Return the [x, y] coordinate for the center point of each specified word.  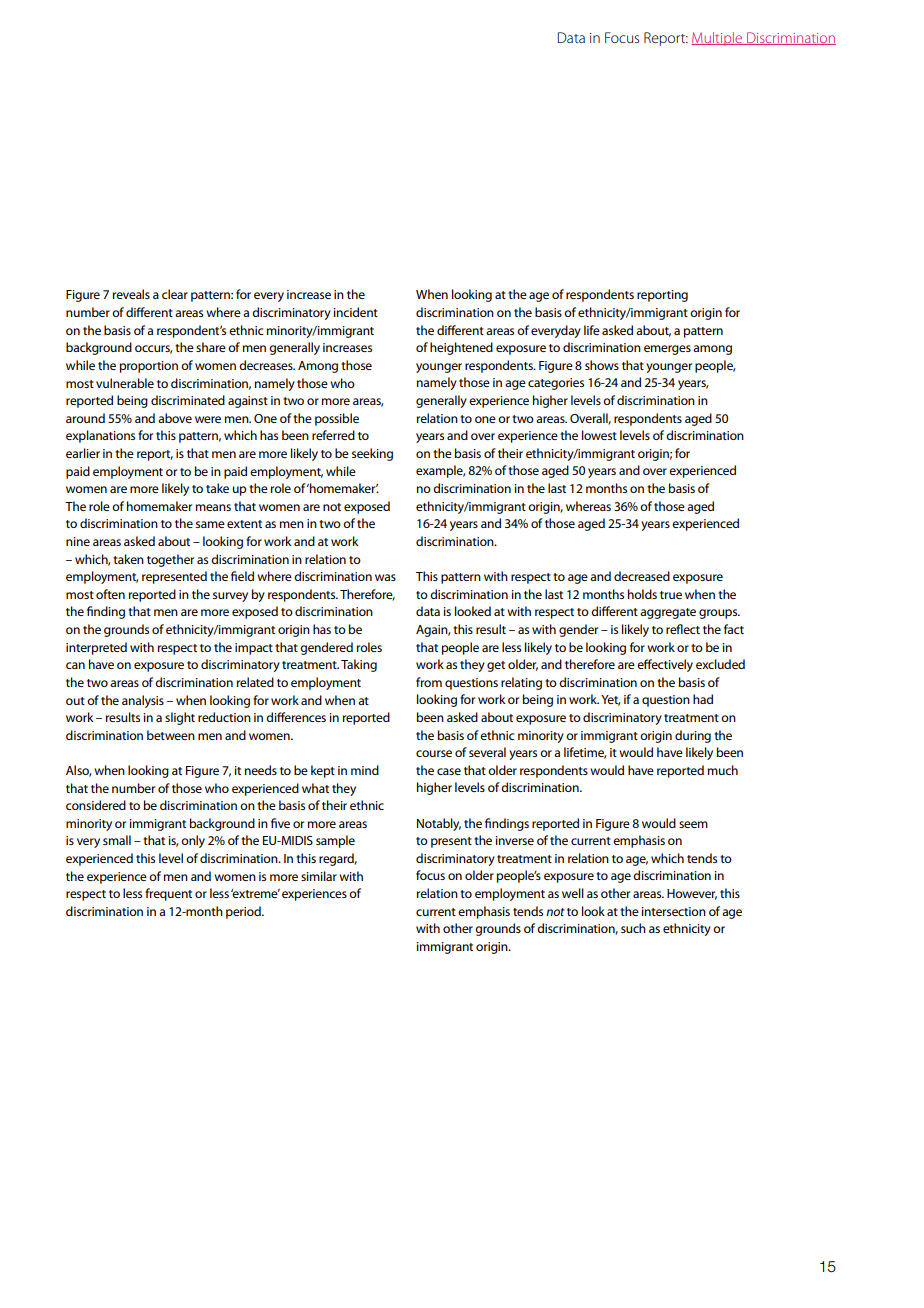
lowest [599, 435]
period [244, 912]
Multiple [718, 39]
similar [319, 876]
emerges [667, 350]
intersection [674, 911]
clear [175, 294]
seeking [372, 454]
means [213, 507]
